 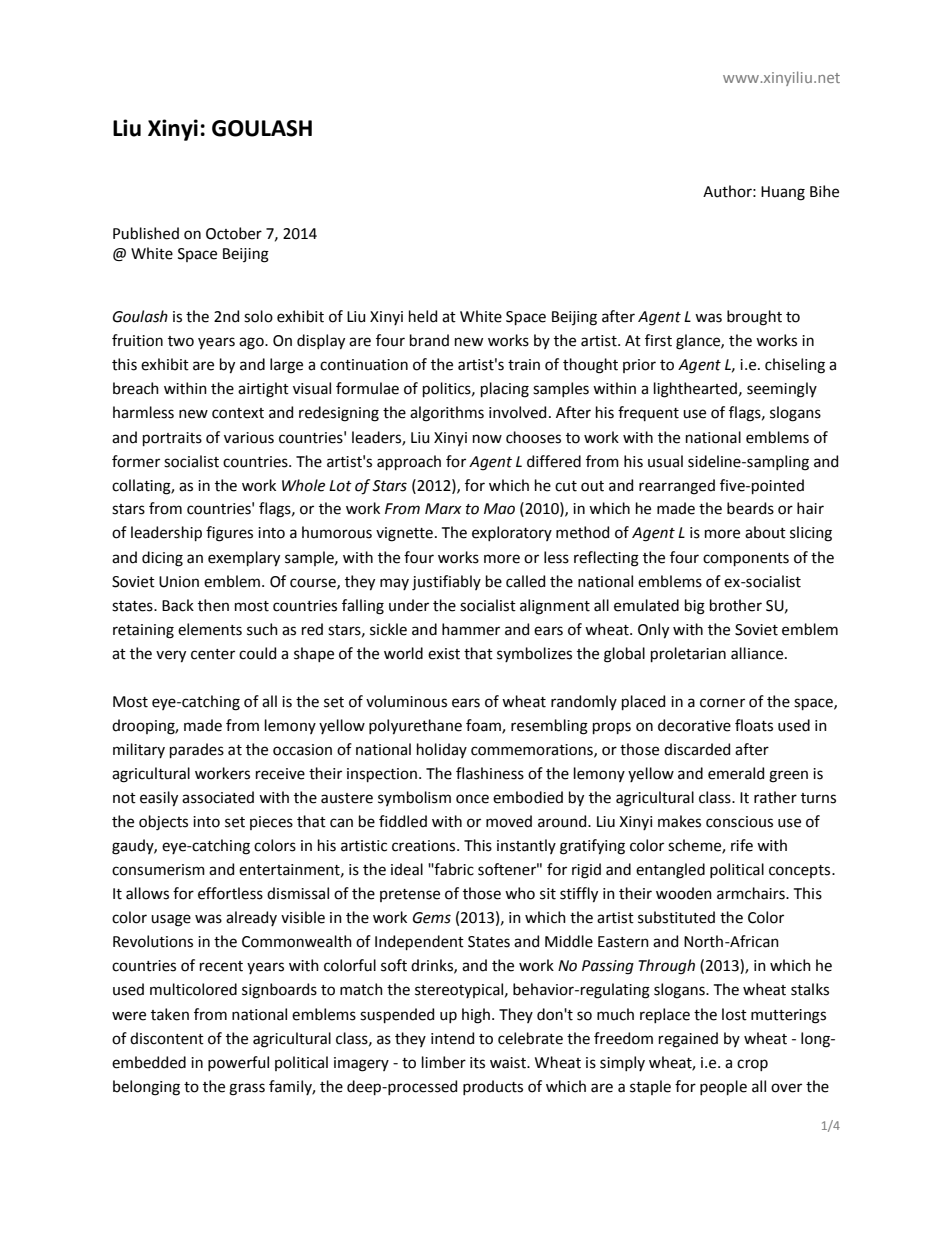 What do you see at coordinates (775, 797) in the image?
I see `rather` at bounding box center [775, 797].
